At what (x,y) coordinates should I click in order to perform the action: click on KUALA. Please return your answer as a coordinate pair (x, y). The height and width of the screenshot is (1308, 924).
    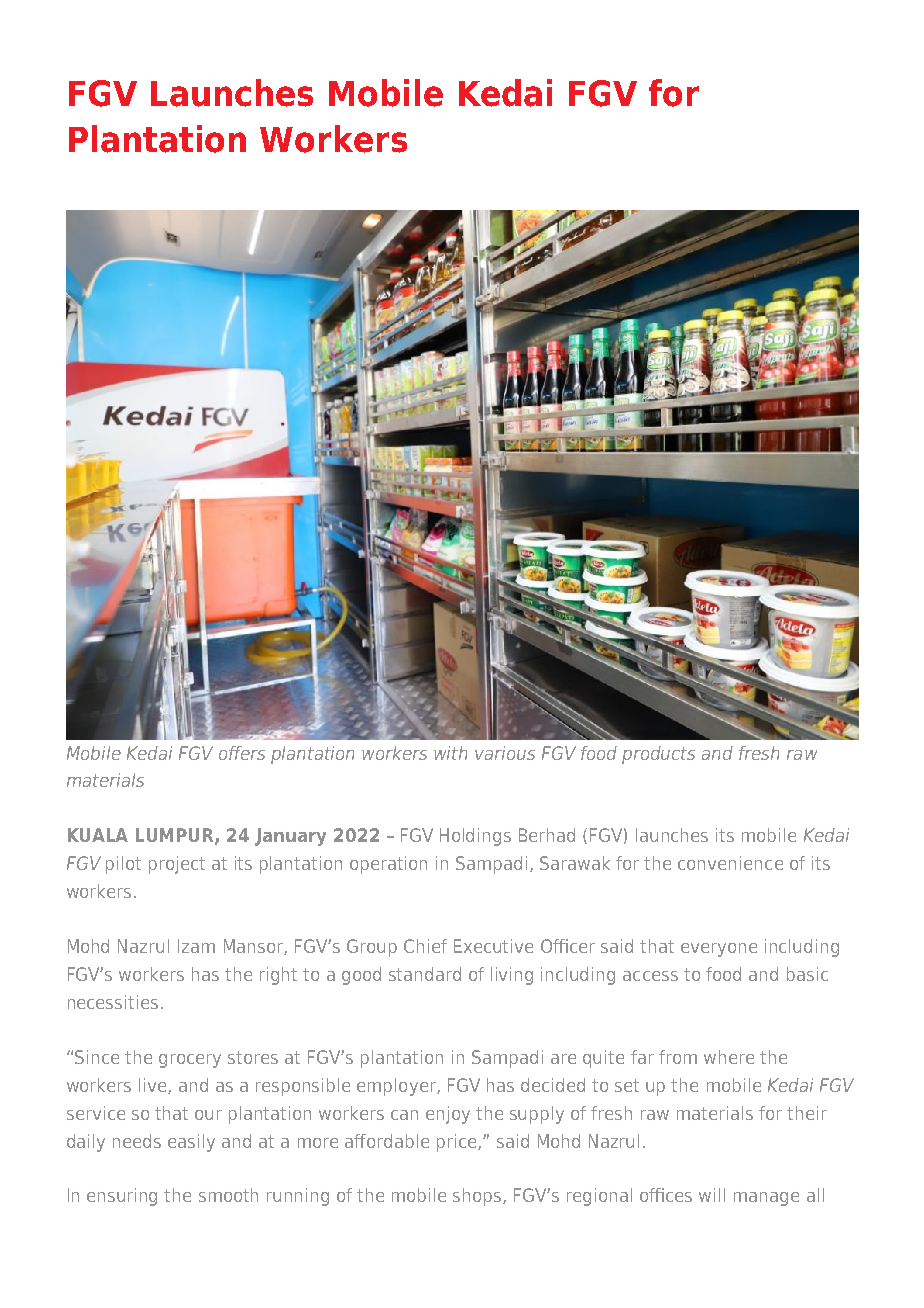
    Looking at the image, I should click on (98, 835).
